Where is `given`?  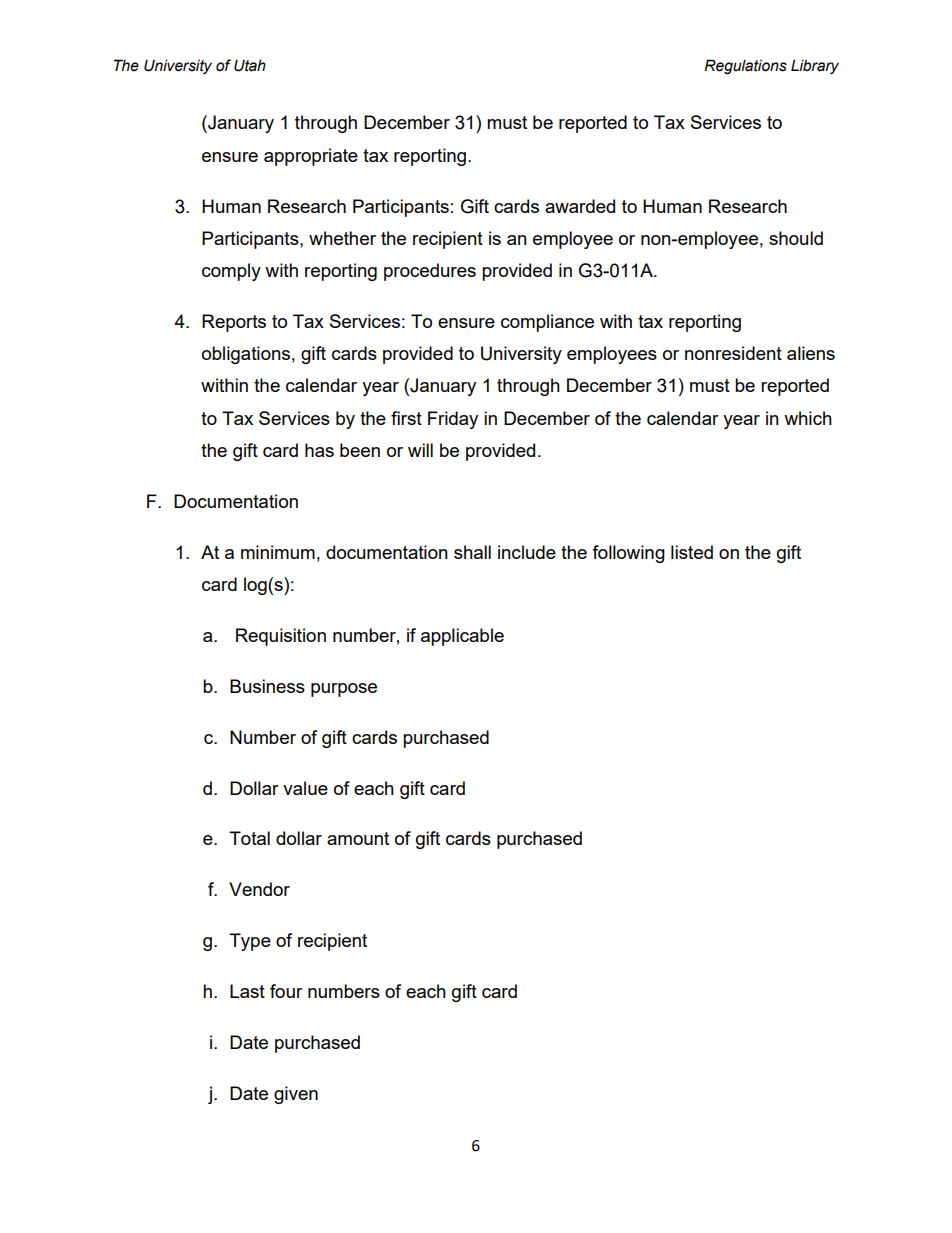
given is located at coordinates (296, 1095).
